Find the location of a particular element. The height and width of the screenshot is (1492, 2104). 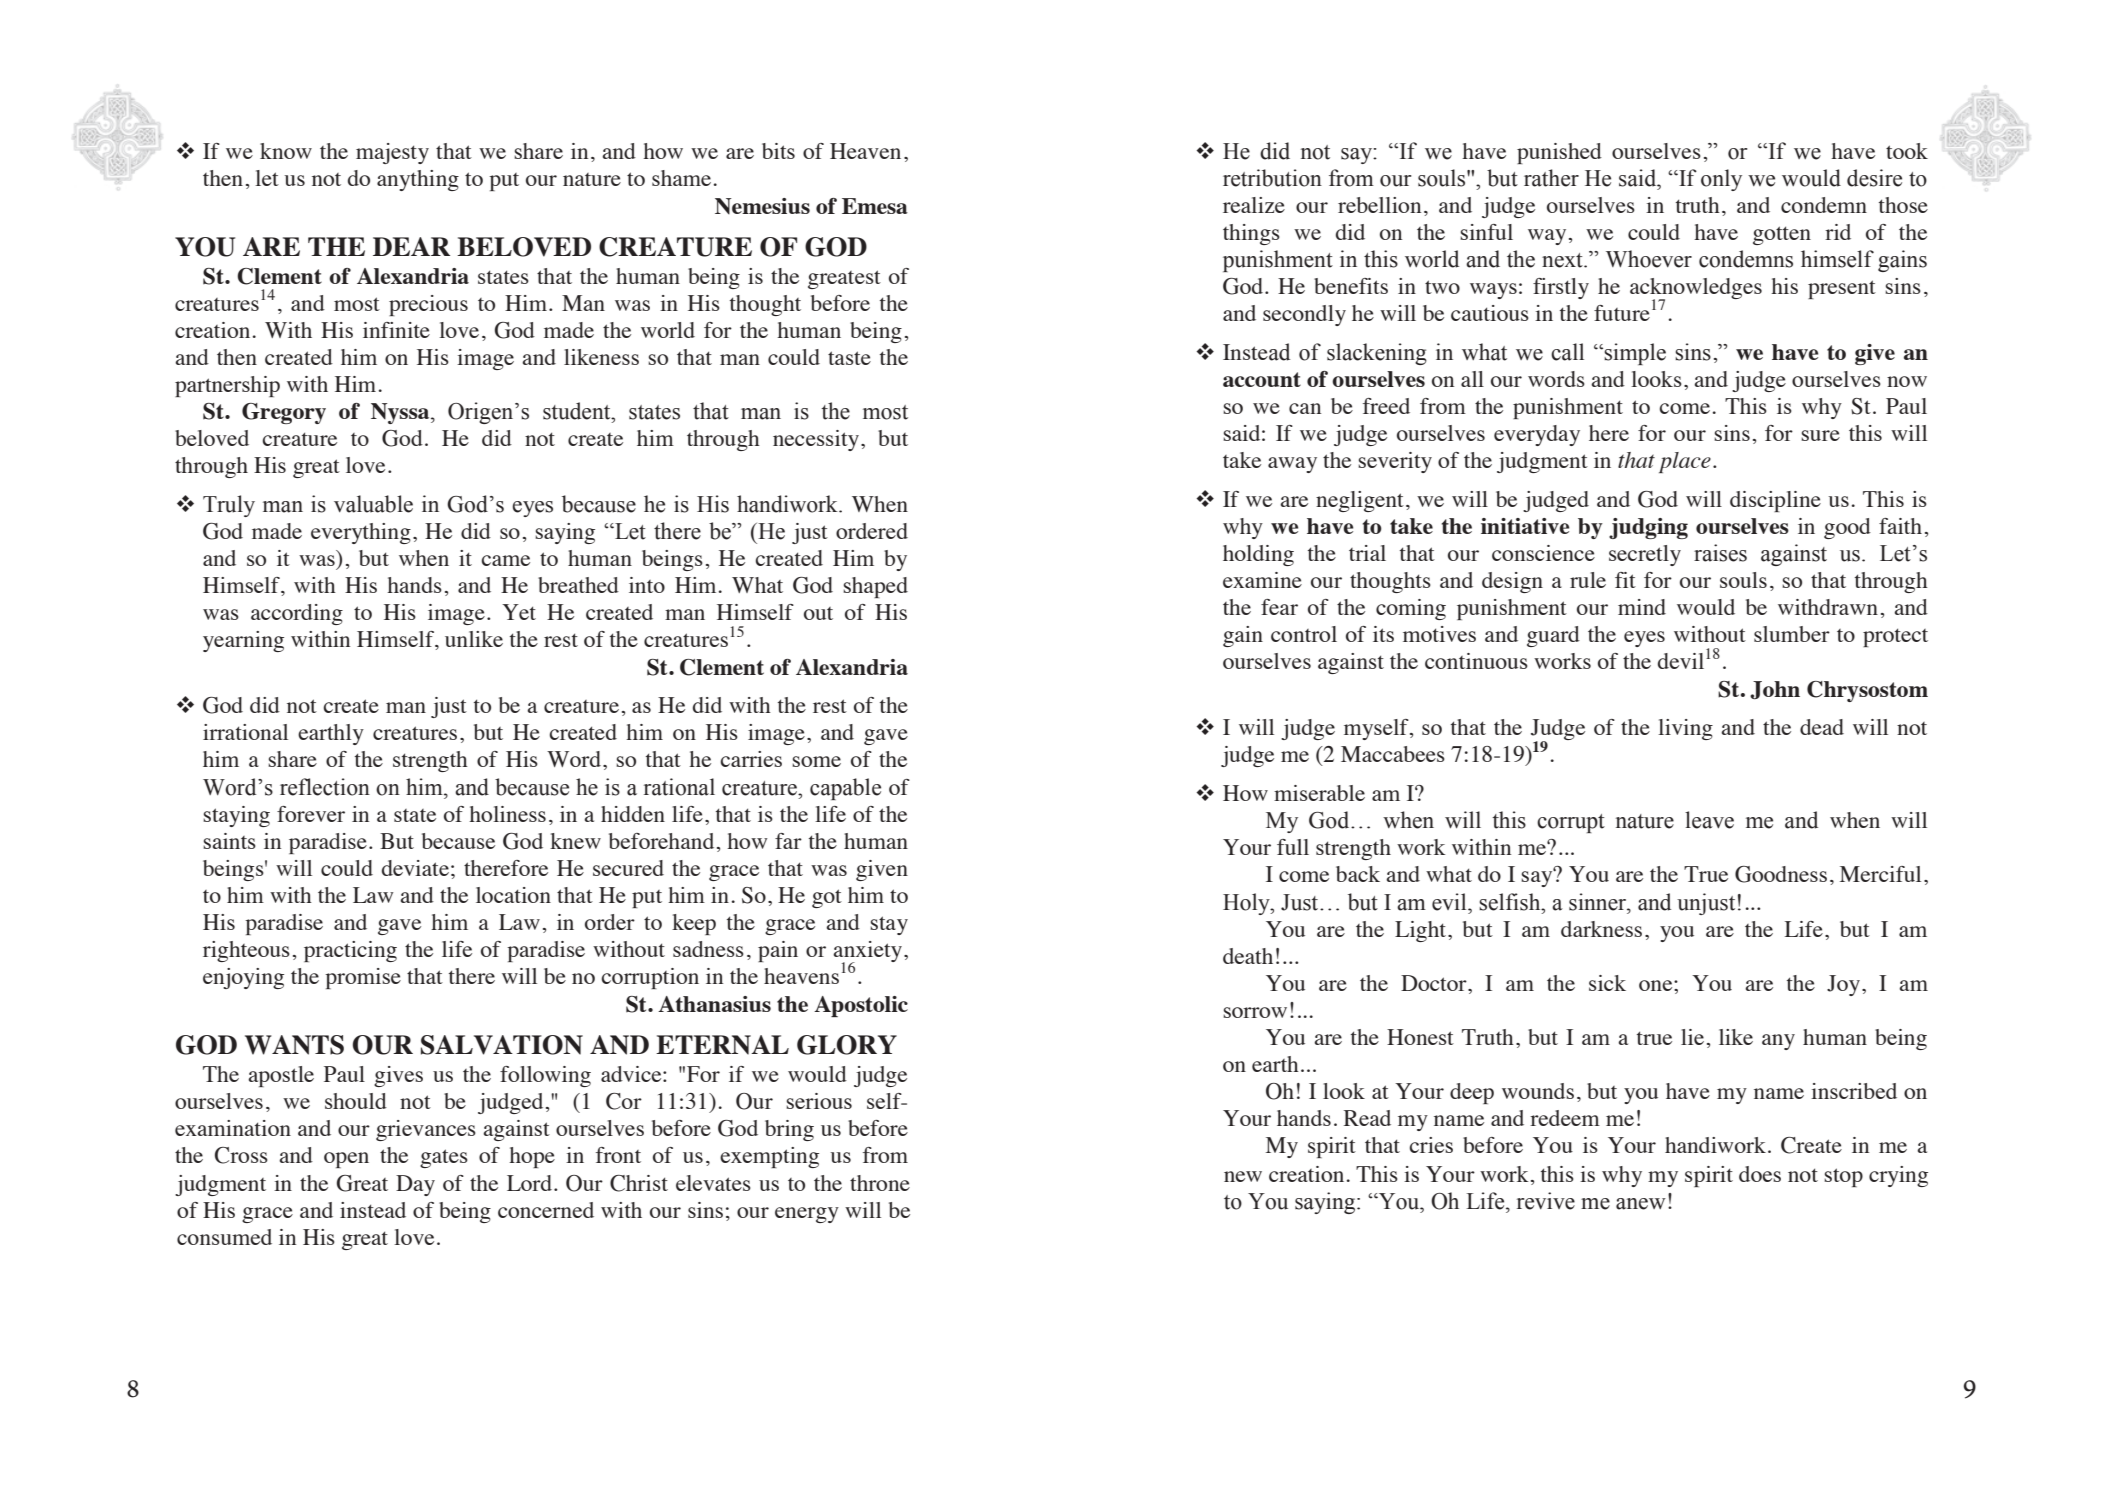

far is located at coordinates (788, 841).
